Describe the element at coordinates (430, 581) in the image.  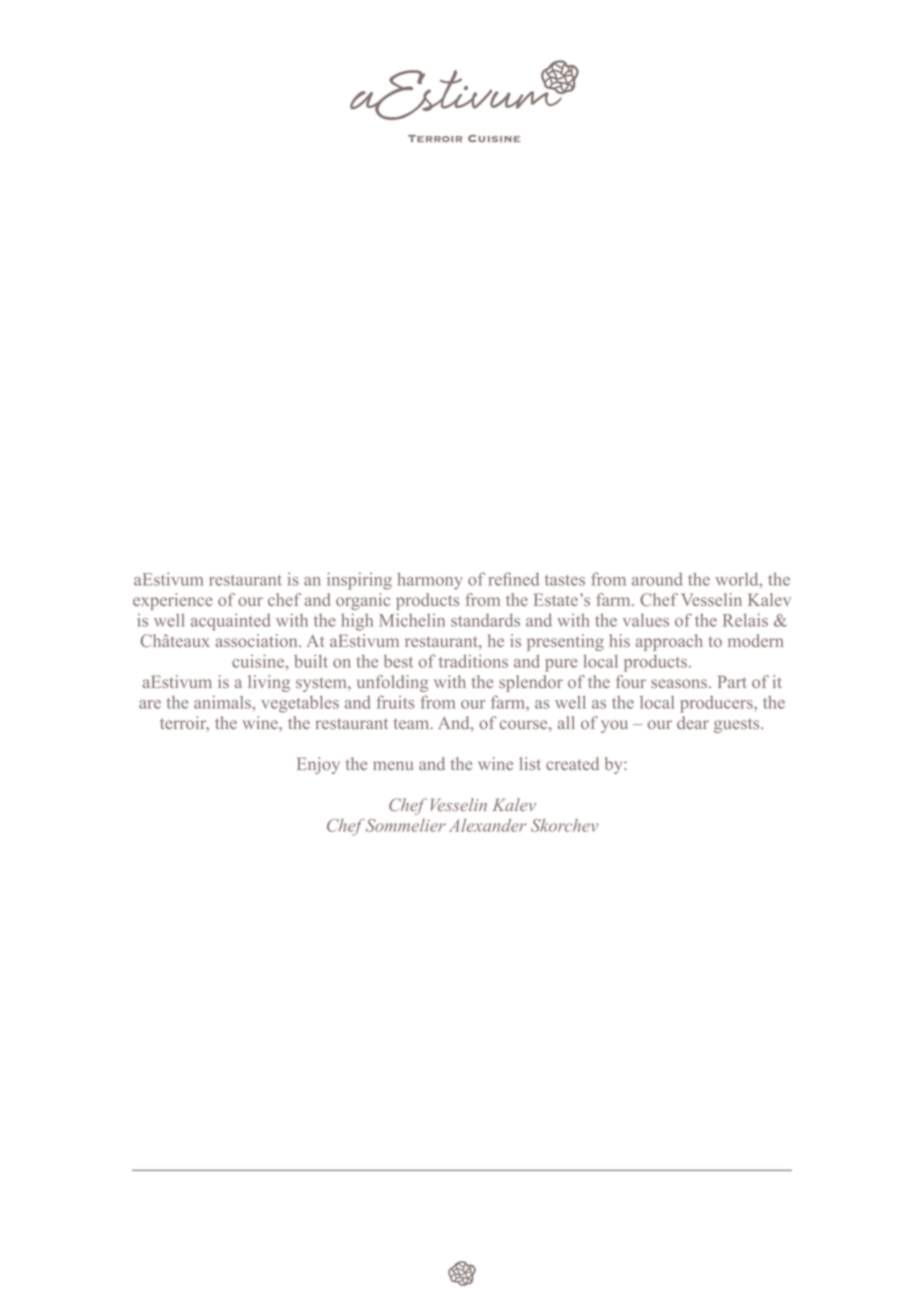
I see `harmony` at that location.
